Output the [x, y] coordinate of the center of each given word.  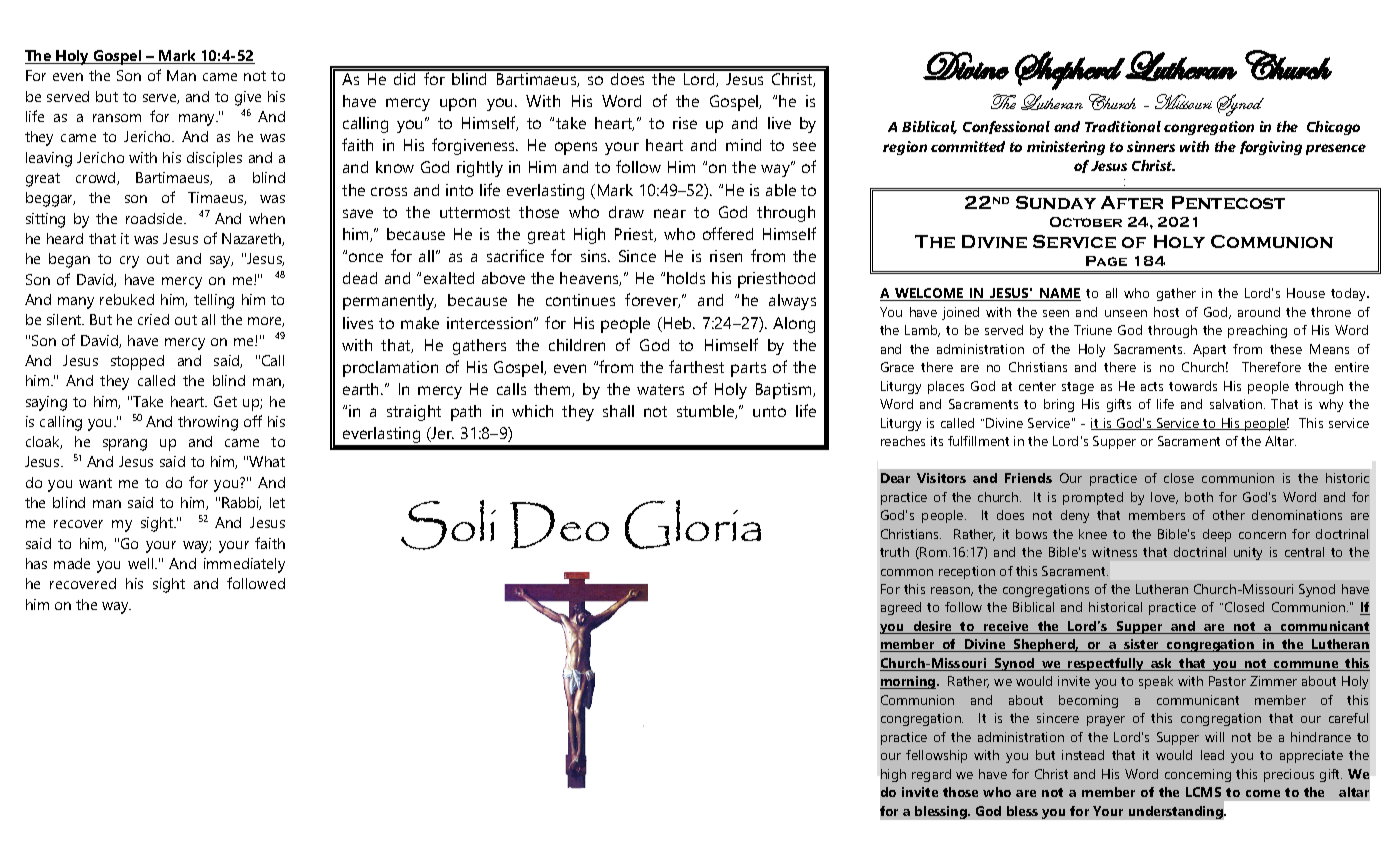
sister [1142, 645]
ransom [117, 118]
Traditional [1123, 126]
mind [743, 145]
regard [931, 775]
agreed [901, 608]
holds [686, 278]
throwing [208, 423]
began [69, 260]
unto [769, 411]
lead [1212, 755]
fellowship [936, 756]
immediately [244, 565]
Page [1106, 261]
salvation [1237, 404]
